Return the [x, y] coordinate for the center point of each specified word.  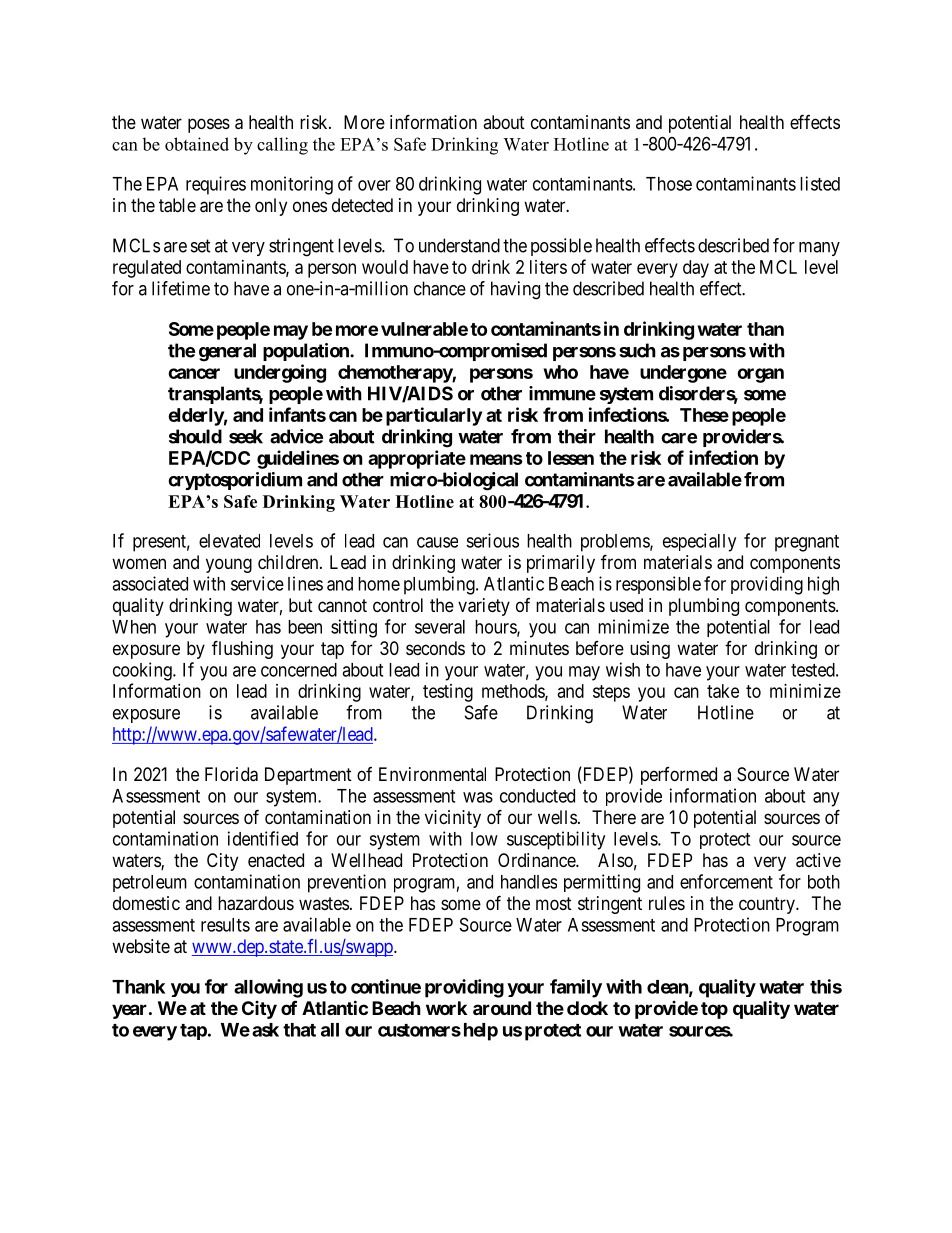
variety [484, 607]
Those [669, 184]
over [374, 185]
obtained [197, 144]
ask [265, 1030]
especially [699, 542]
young [229, 565]
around [502, 1008]
